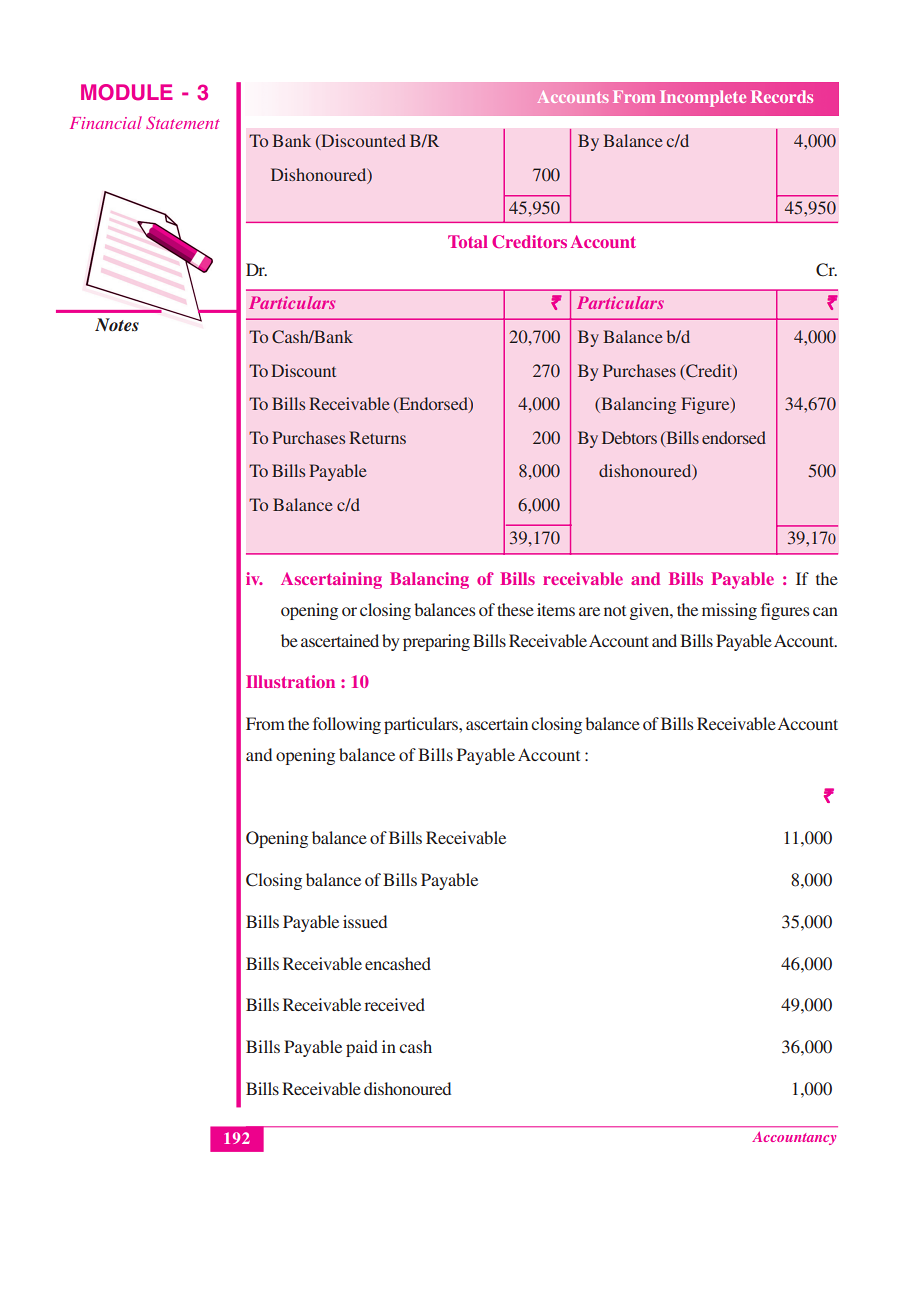 This document has height=1308, width=924. I want to click on these, so click(515, 609).
